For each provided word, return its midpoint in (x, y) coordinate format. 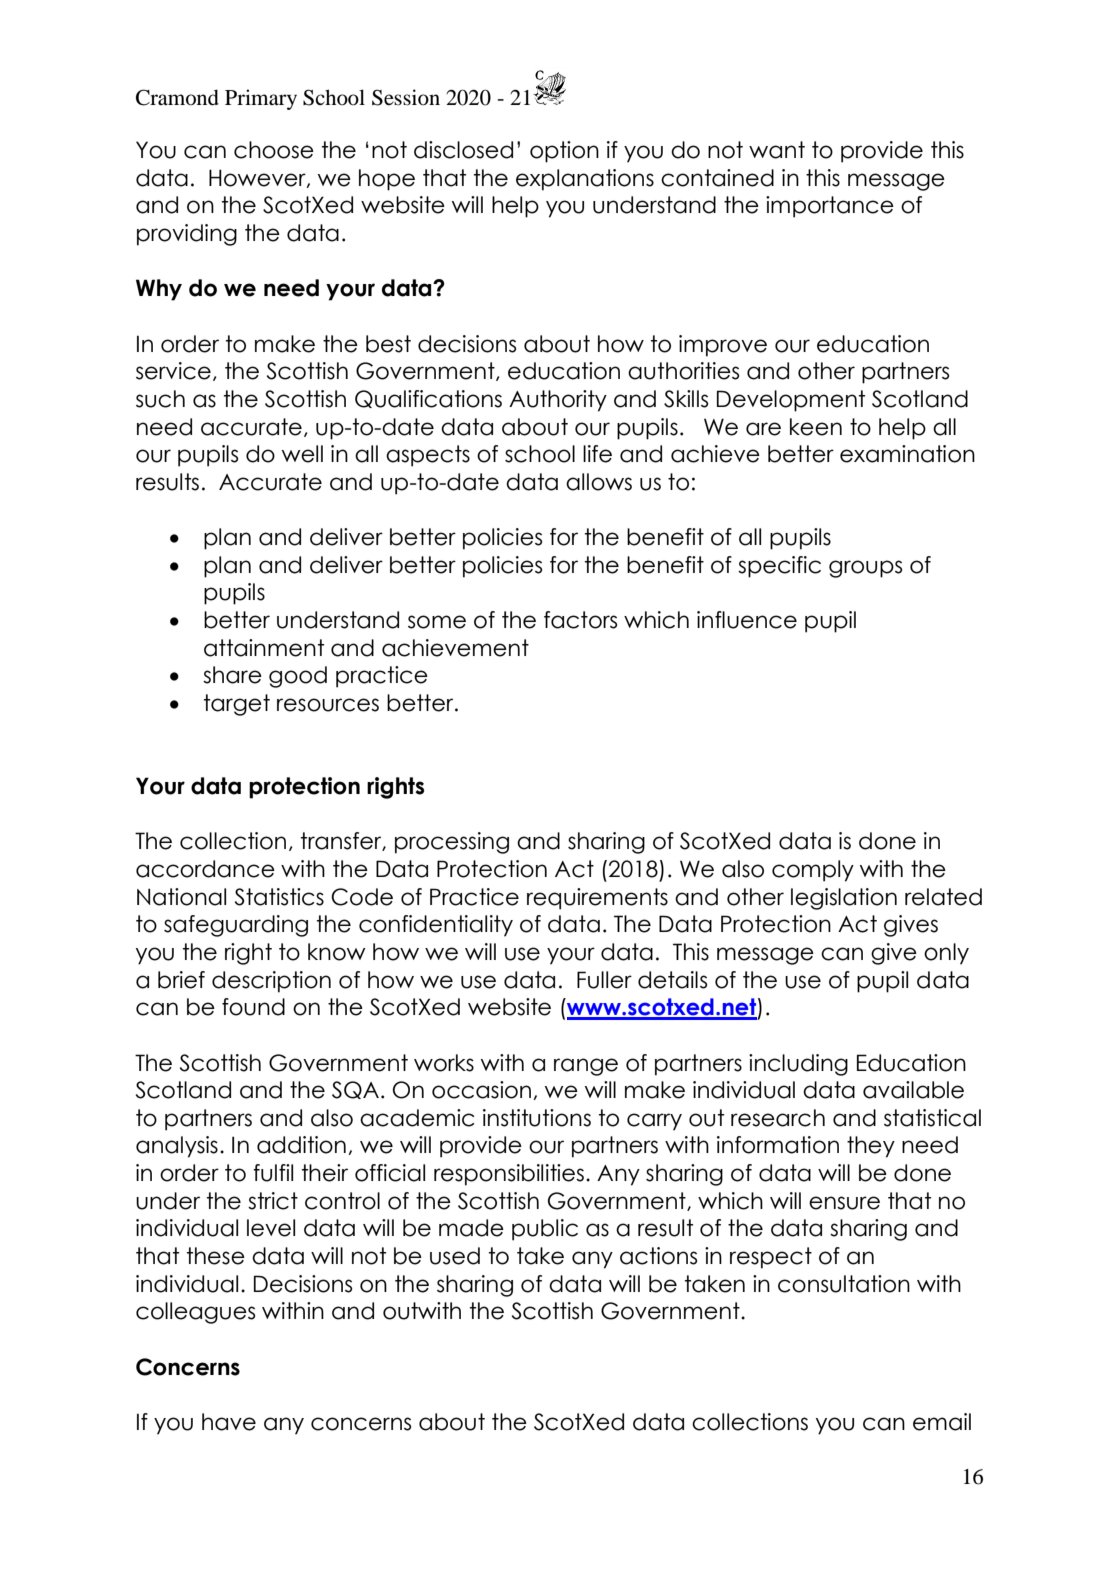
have (229, 1422)
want (777, 150)
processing (452, 843)
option (564, 152)
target (237, 705)
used (455, 1256)
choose (274, 150)
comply (813, 871)
